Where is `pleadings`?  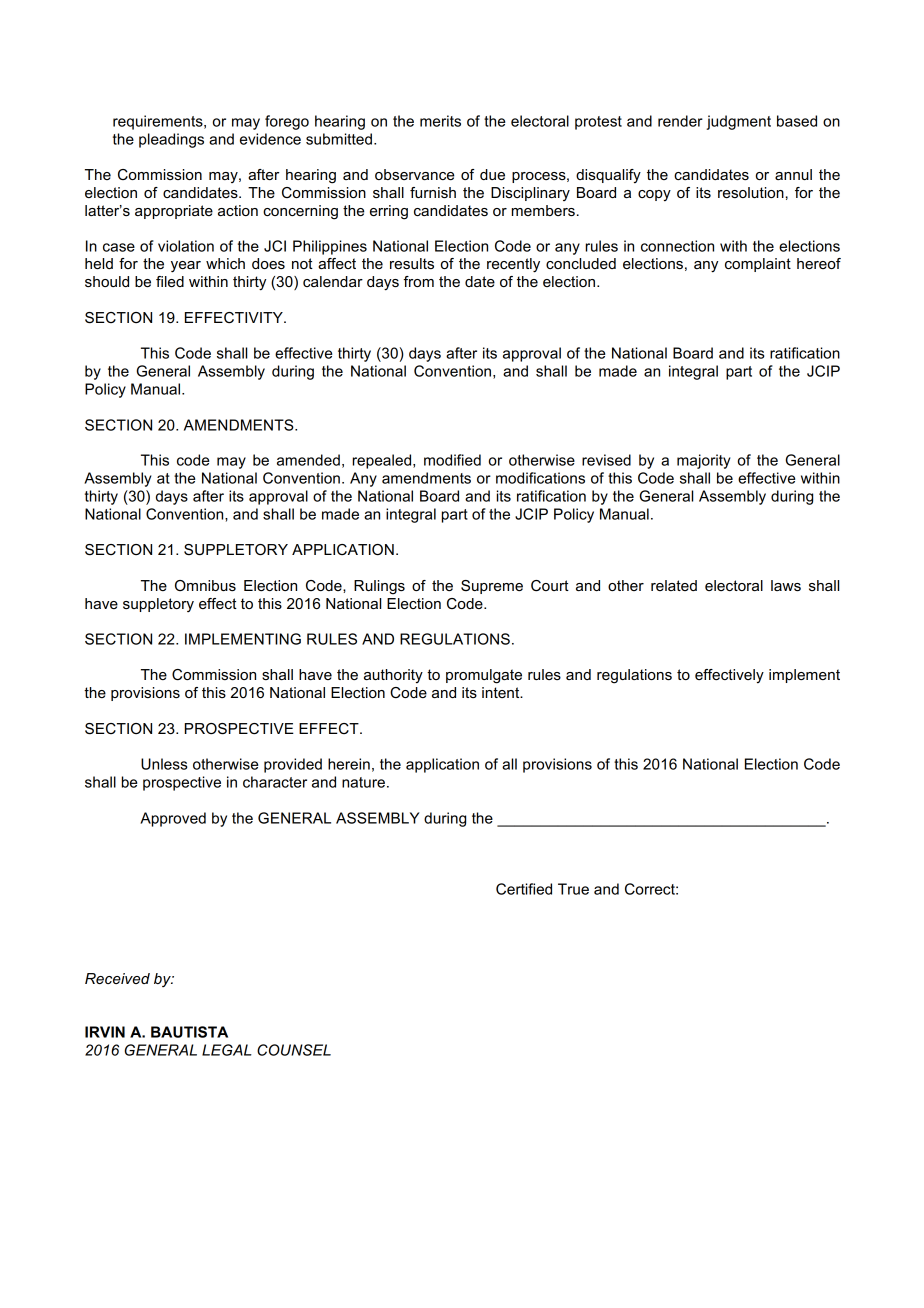 pleadings is located at coordinates (171, 140).
